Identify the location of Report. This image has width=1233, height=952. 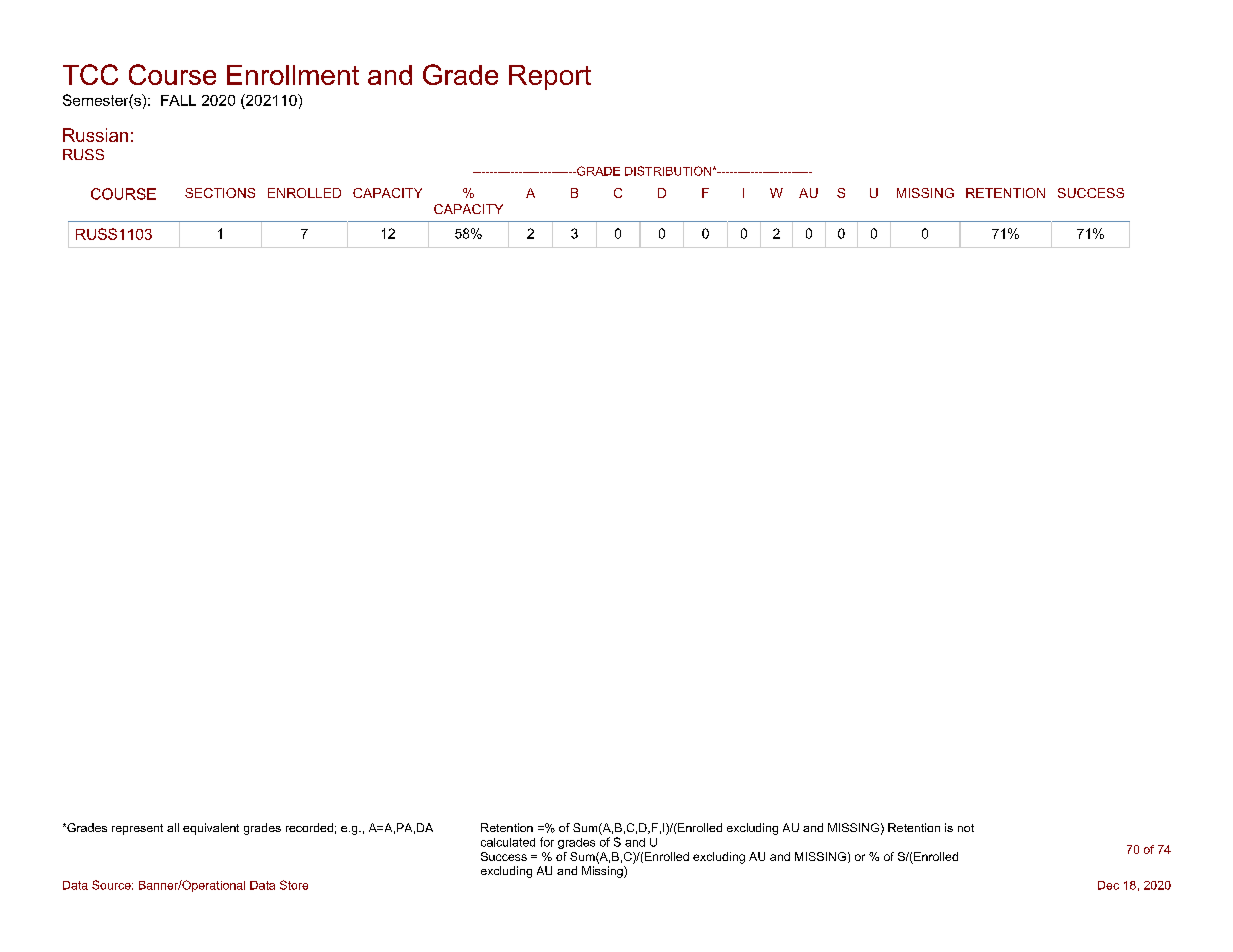
(550, 77).
